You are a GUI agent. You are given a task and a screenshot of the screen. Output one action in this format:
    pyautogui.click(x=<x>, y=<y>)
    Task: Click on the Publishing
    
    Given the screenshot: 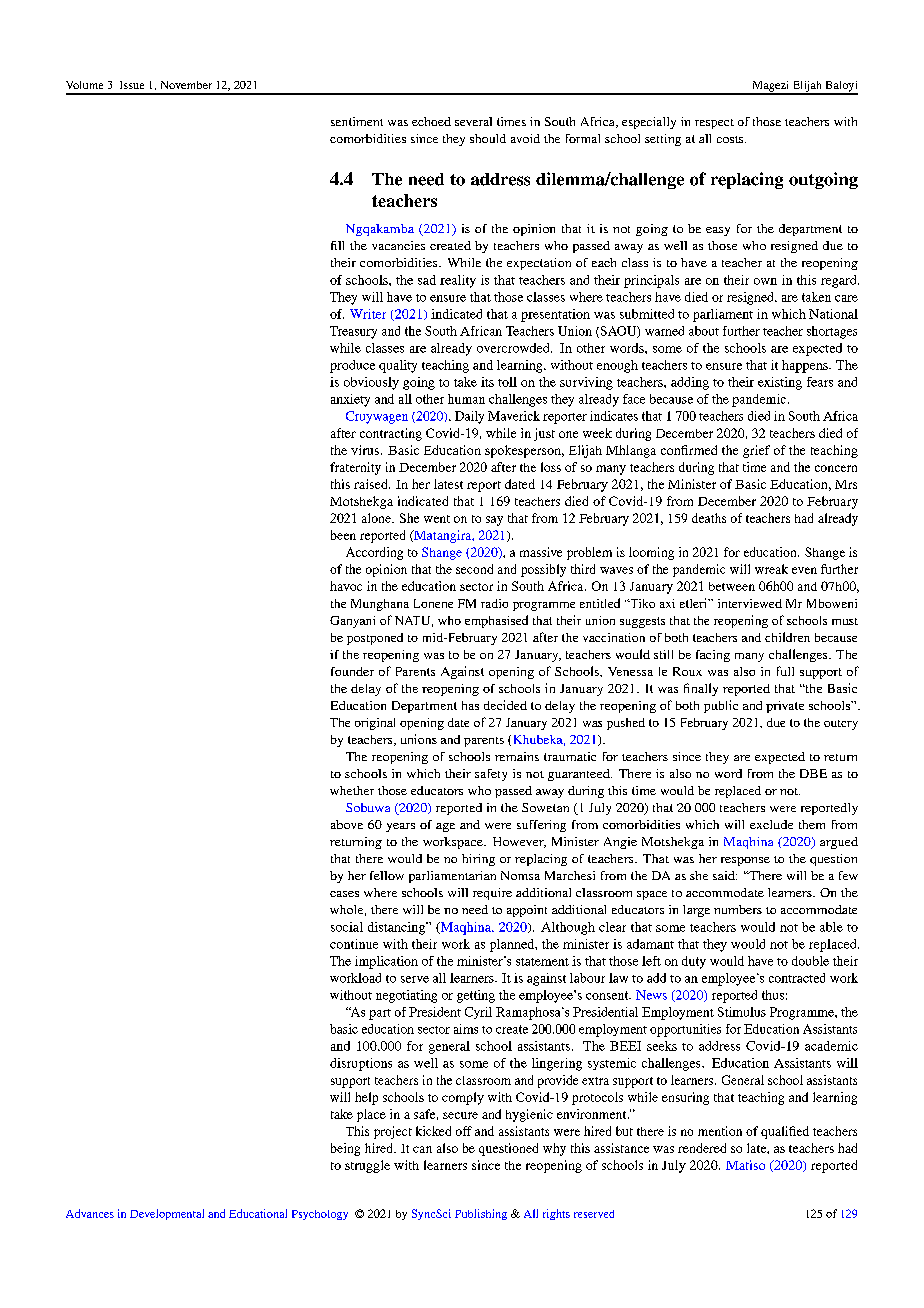 What is the action you would take?
    pyautogui.click(x=481, y=1214)
